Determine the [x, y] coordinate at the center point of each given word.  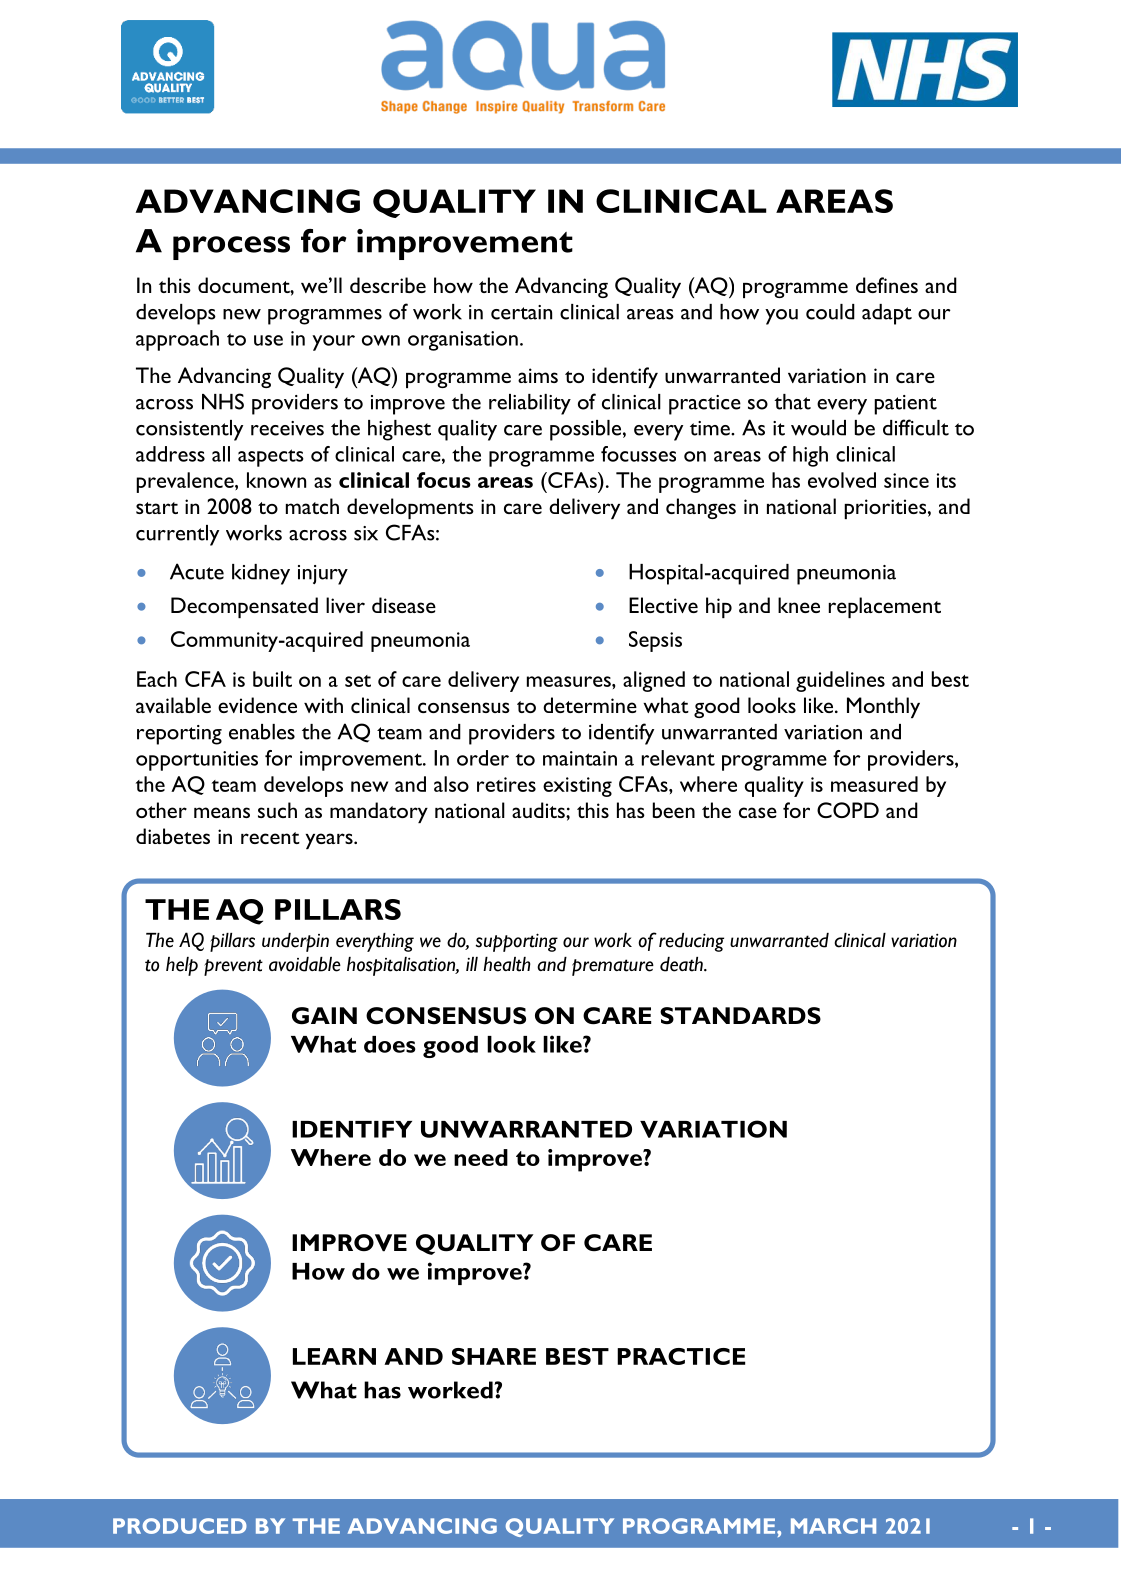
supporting [517, 942]
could [830, 312]
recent [270, 838]
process [231, 248]
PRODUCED [180, 1526]
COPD [848, 810]
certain [521, 312]
